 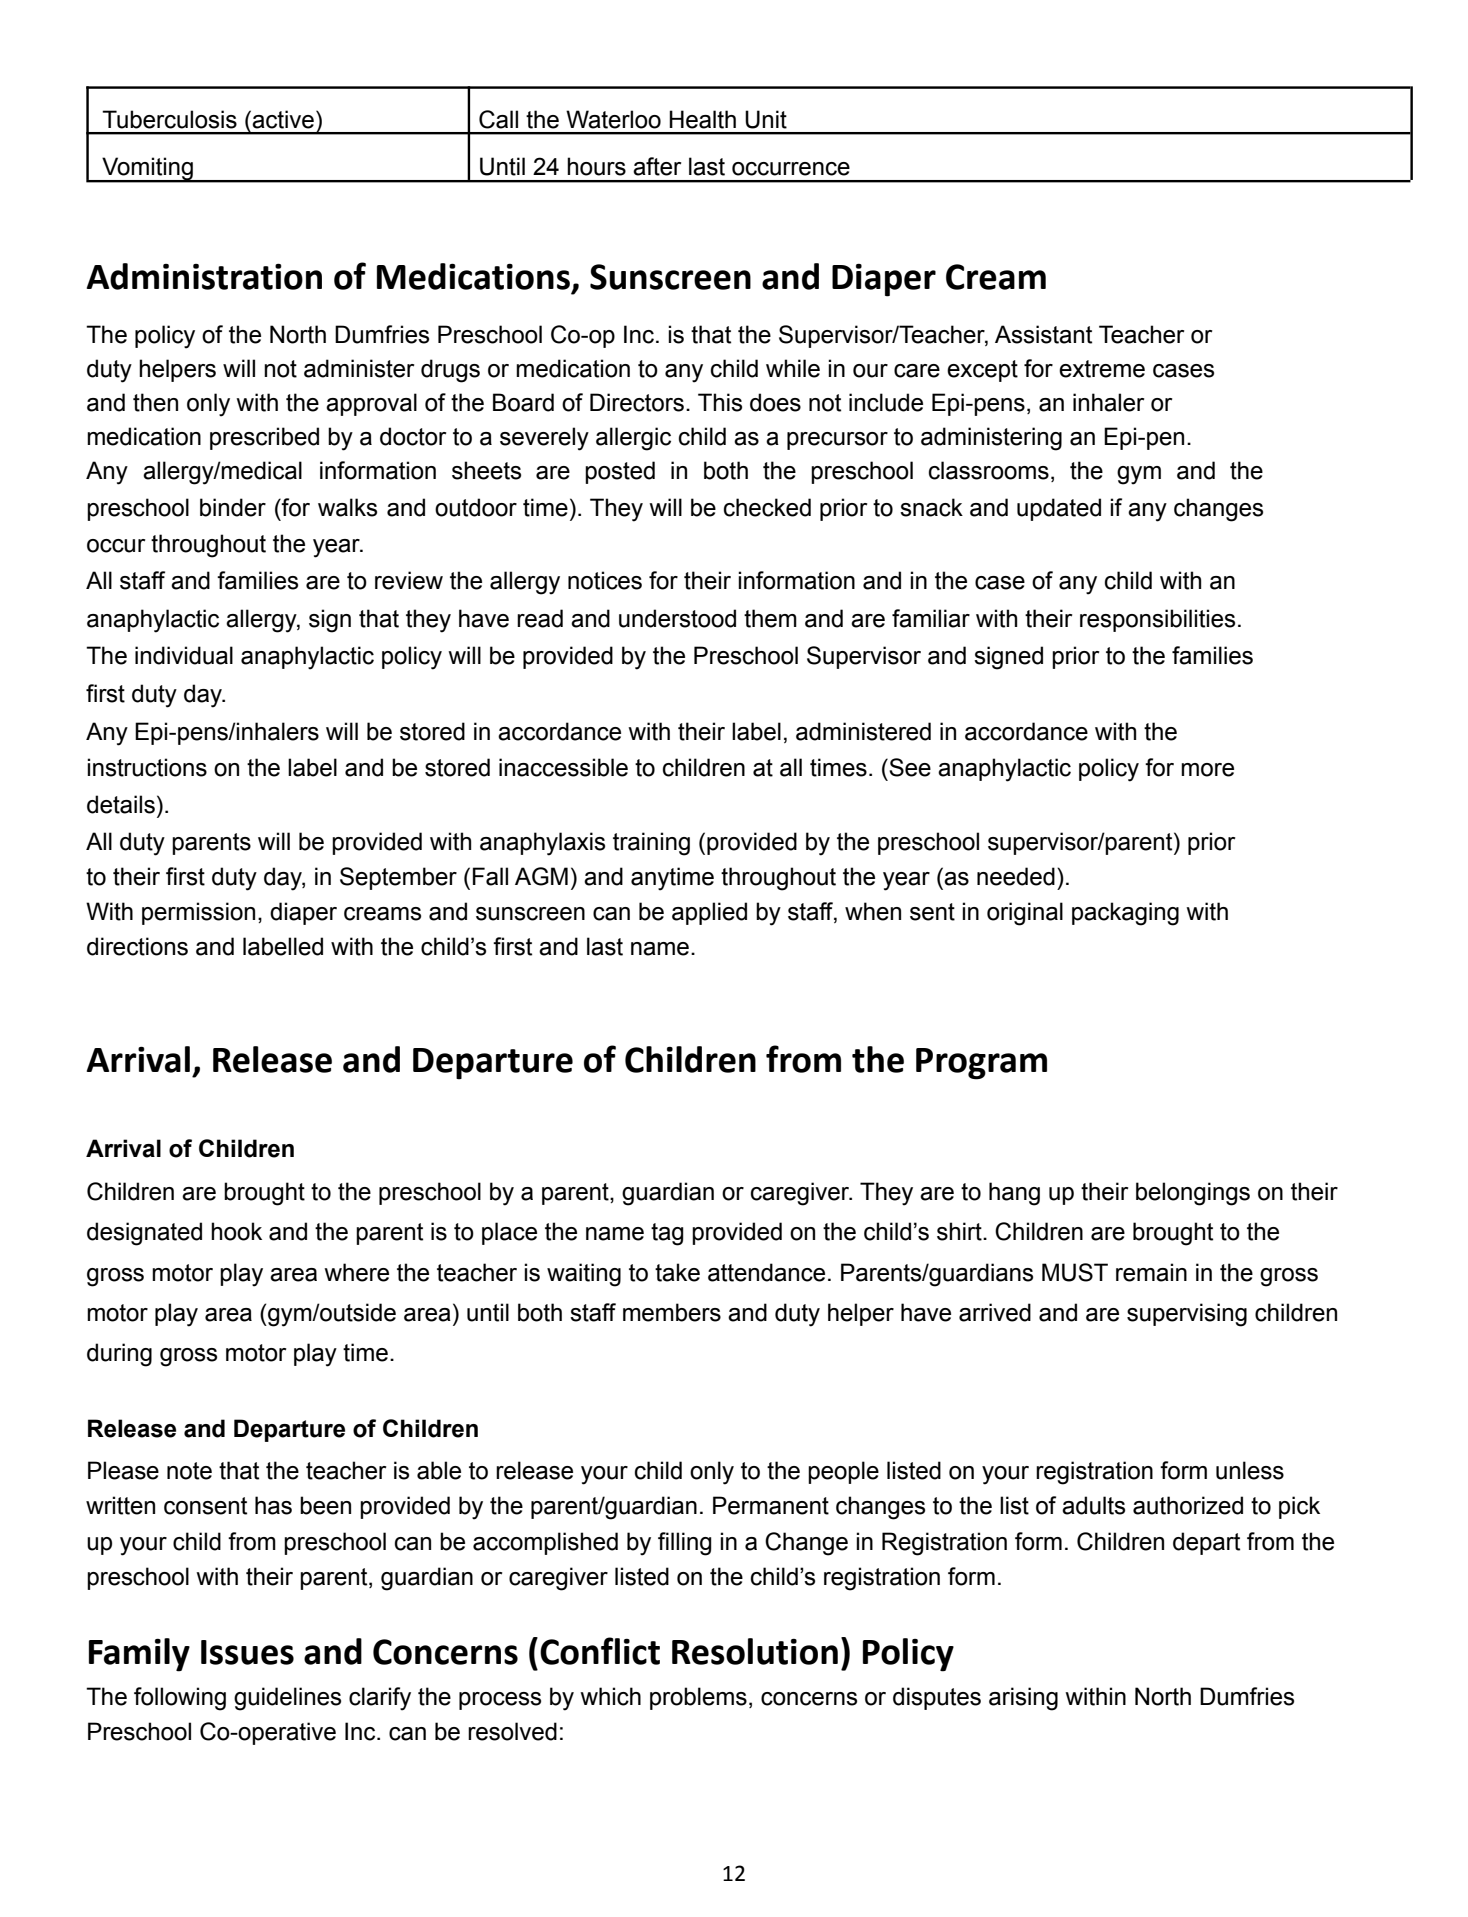 I want to click on active, so click(x=283, y=119).
